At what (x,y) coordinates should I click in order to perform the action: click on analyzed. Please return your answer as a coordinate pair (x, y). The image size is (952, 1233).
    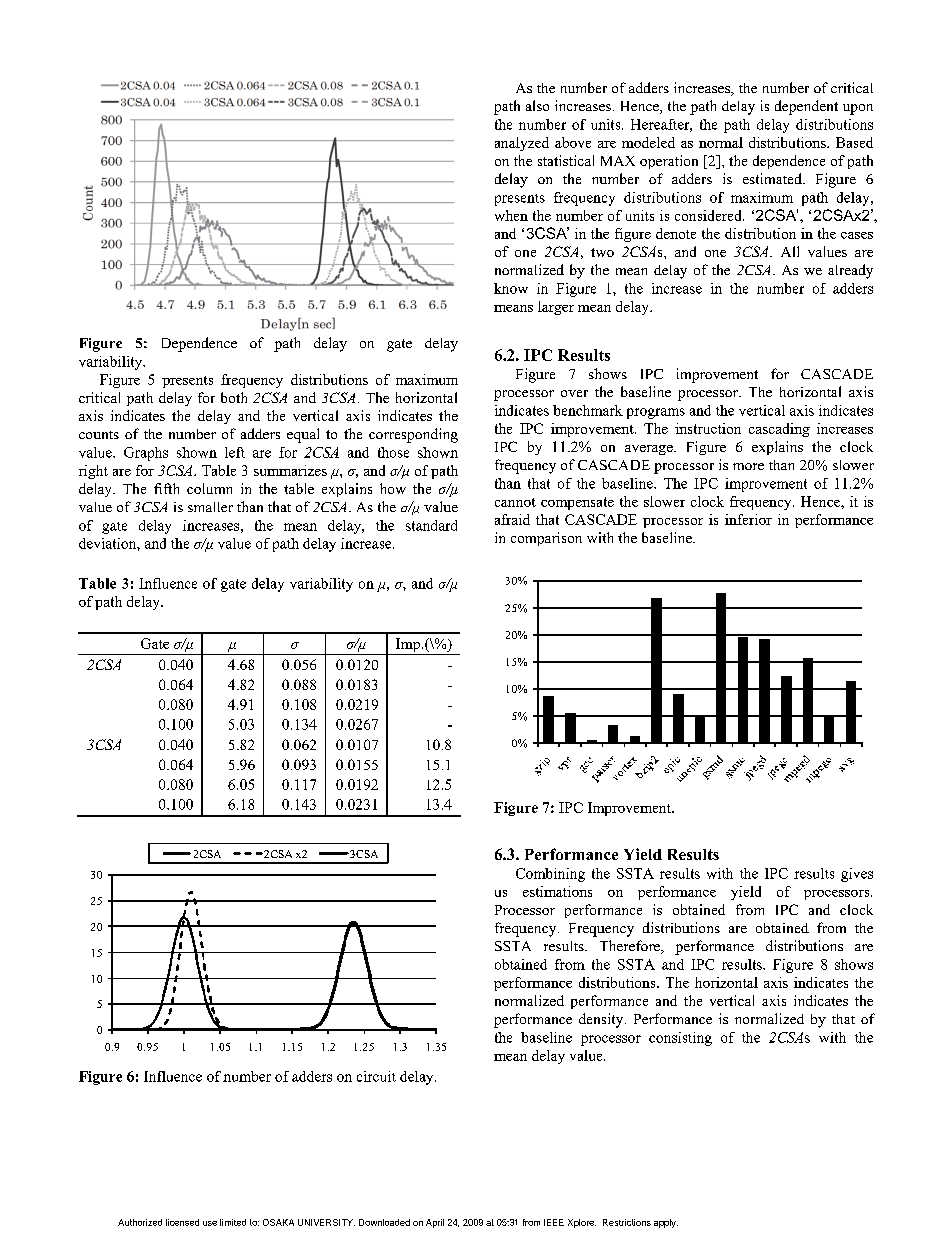
    Looking at the image, I should click on (522, 144).
